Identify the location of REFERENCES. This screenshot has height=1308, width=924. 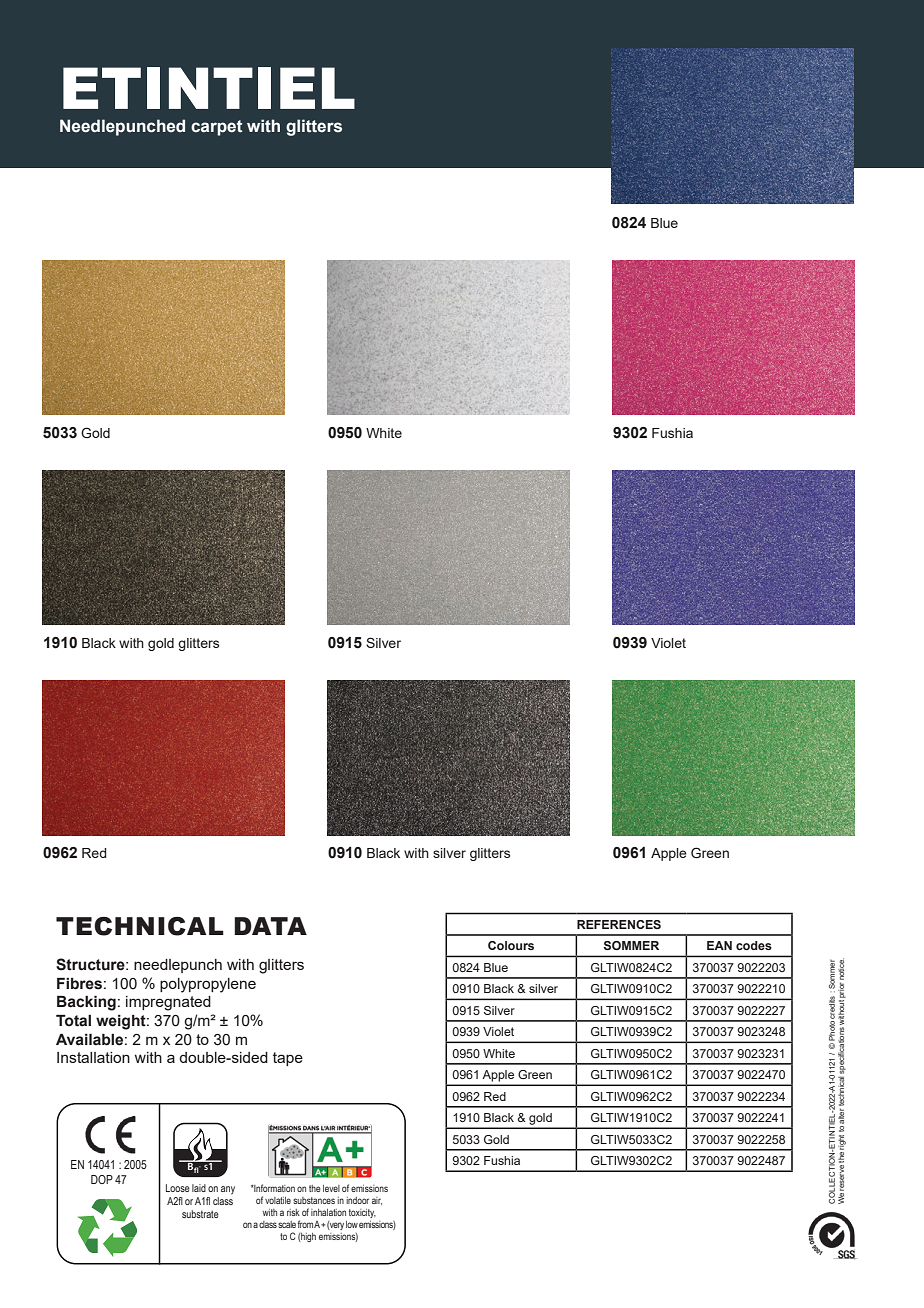
(619, 924).
